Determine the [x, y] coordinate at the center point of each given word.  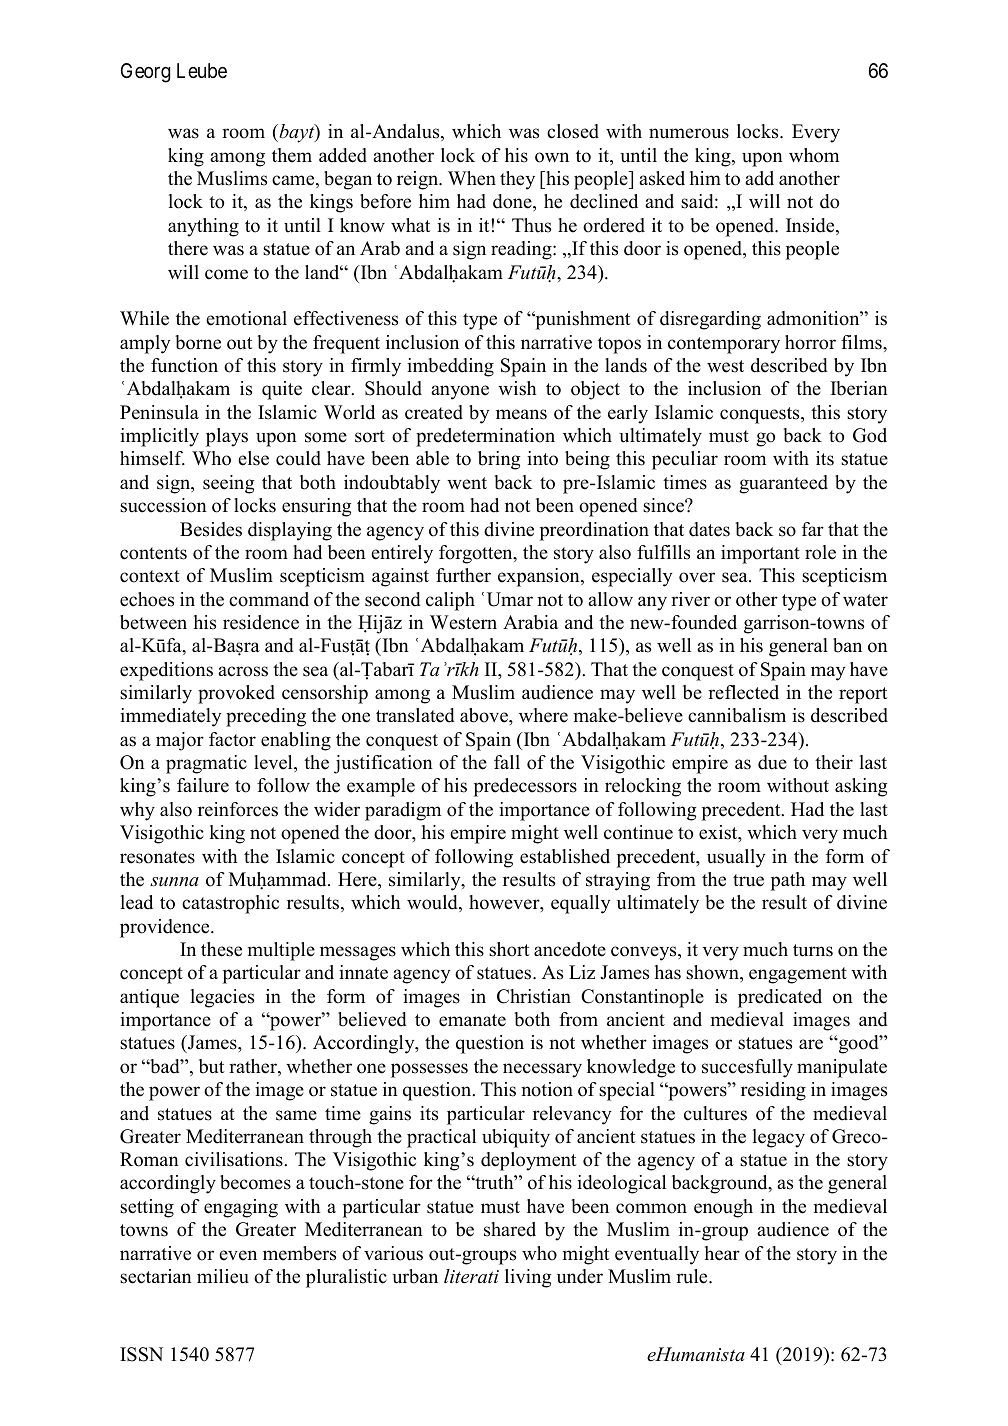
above [485, 715]
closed [573, 131]
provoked [236, 694]
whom [814, 155]
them [292, 155]
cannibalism [737, 715]
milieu [223, 1276]
